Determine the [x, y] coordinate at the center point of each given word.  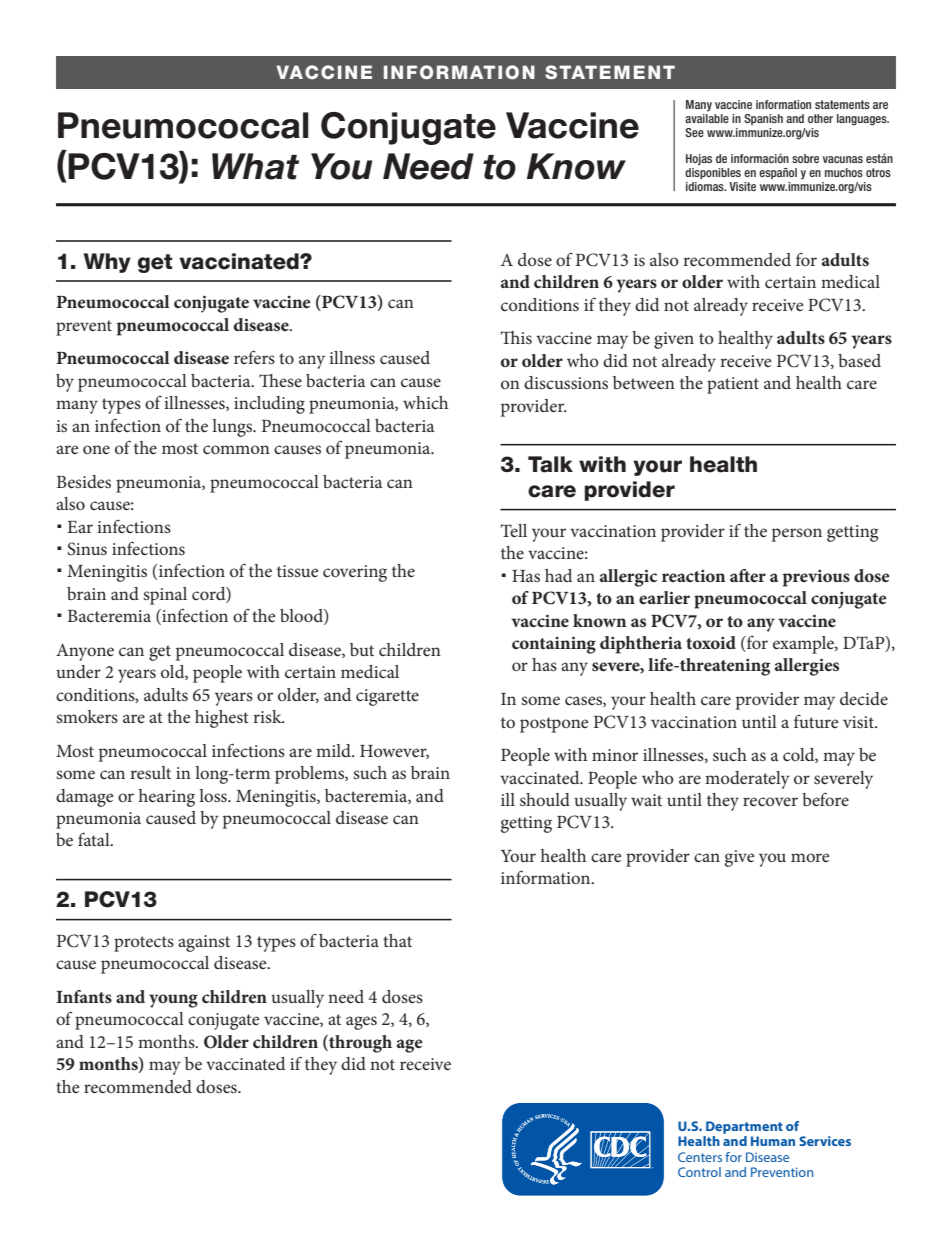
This [516, 337]
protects [144, 944]
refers [254, 357]
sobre [805, 158]
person [797, 535]
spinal [165, 596]
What [255, 166]
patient [733, 385]
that [397, 940]
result [150, 772]
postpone [554, 725]
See [694, 132]
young [173, 1001]
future [816, 721]
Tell [514, 530]
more [810, 857]
